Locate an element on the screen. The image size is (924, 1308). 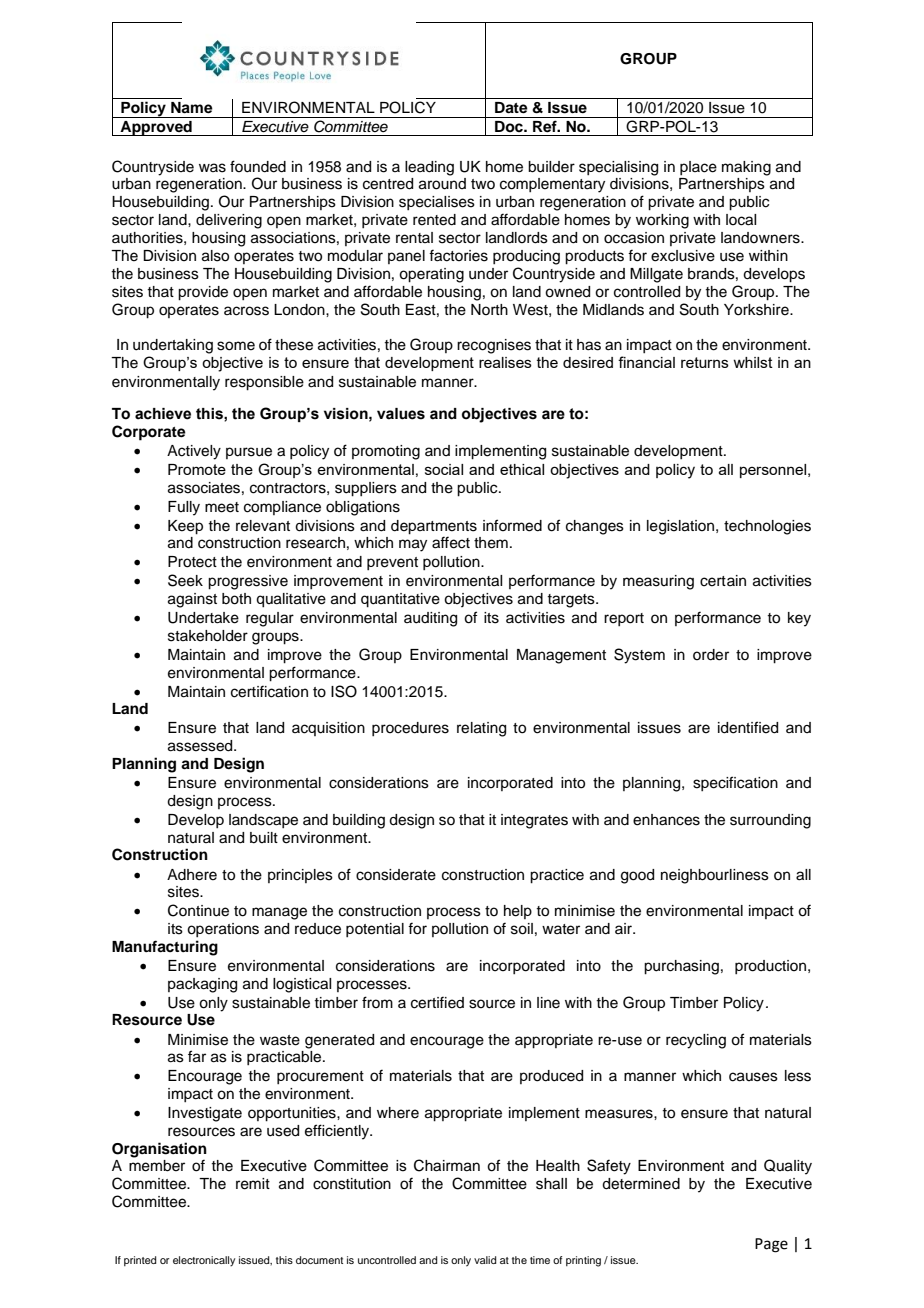
affect is located at coordinates (451, 542).
